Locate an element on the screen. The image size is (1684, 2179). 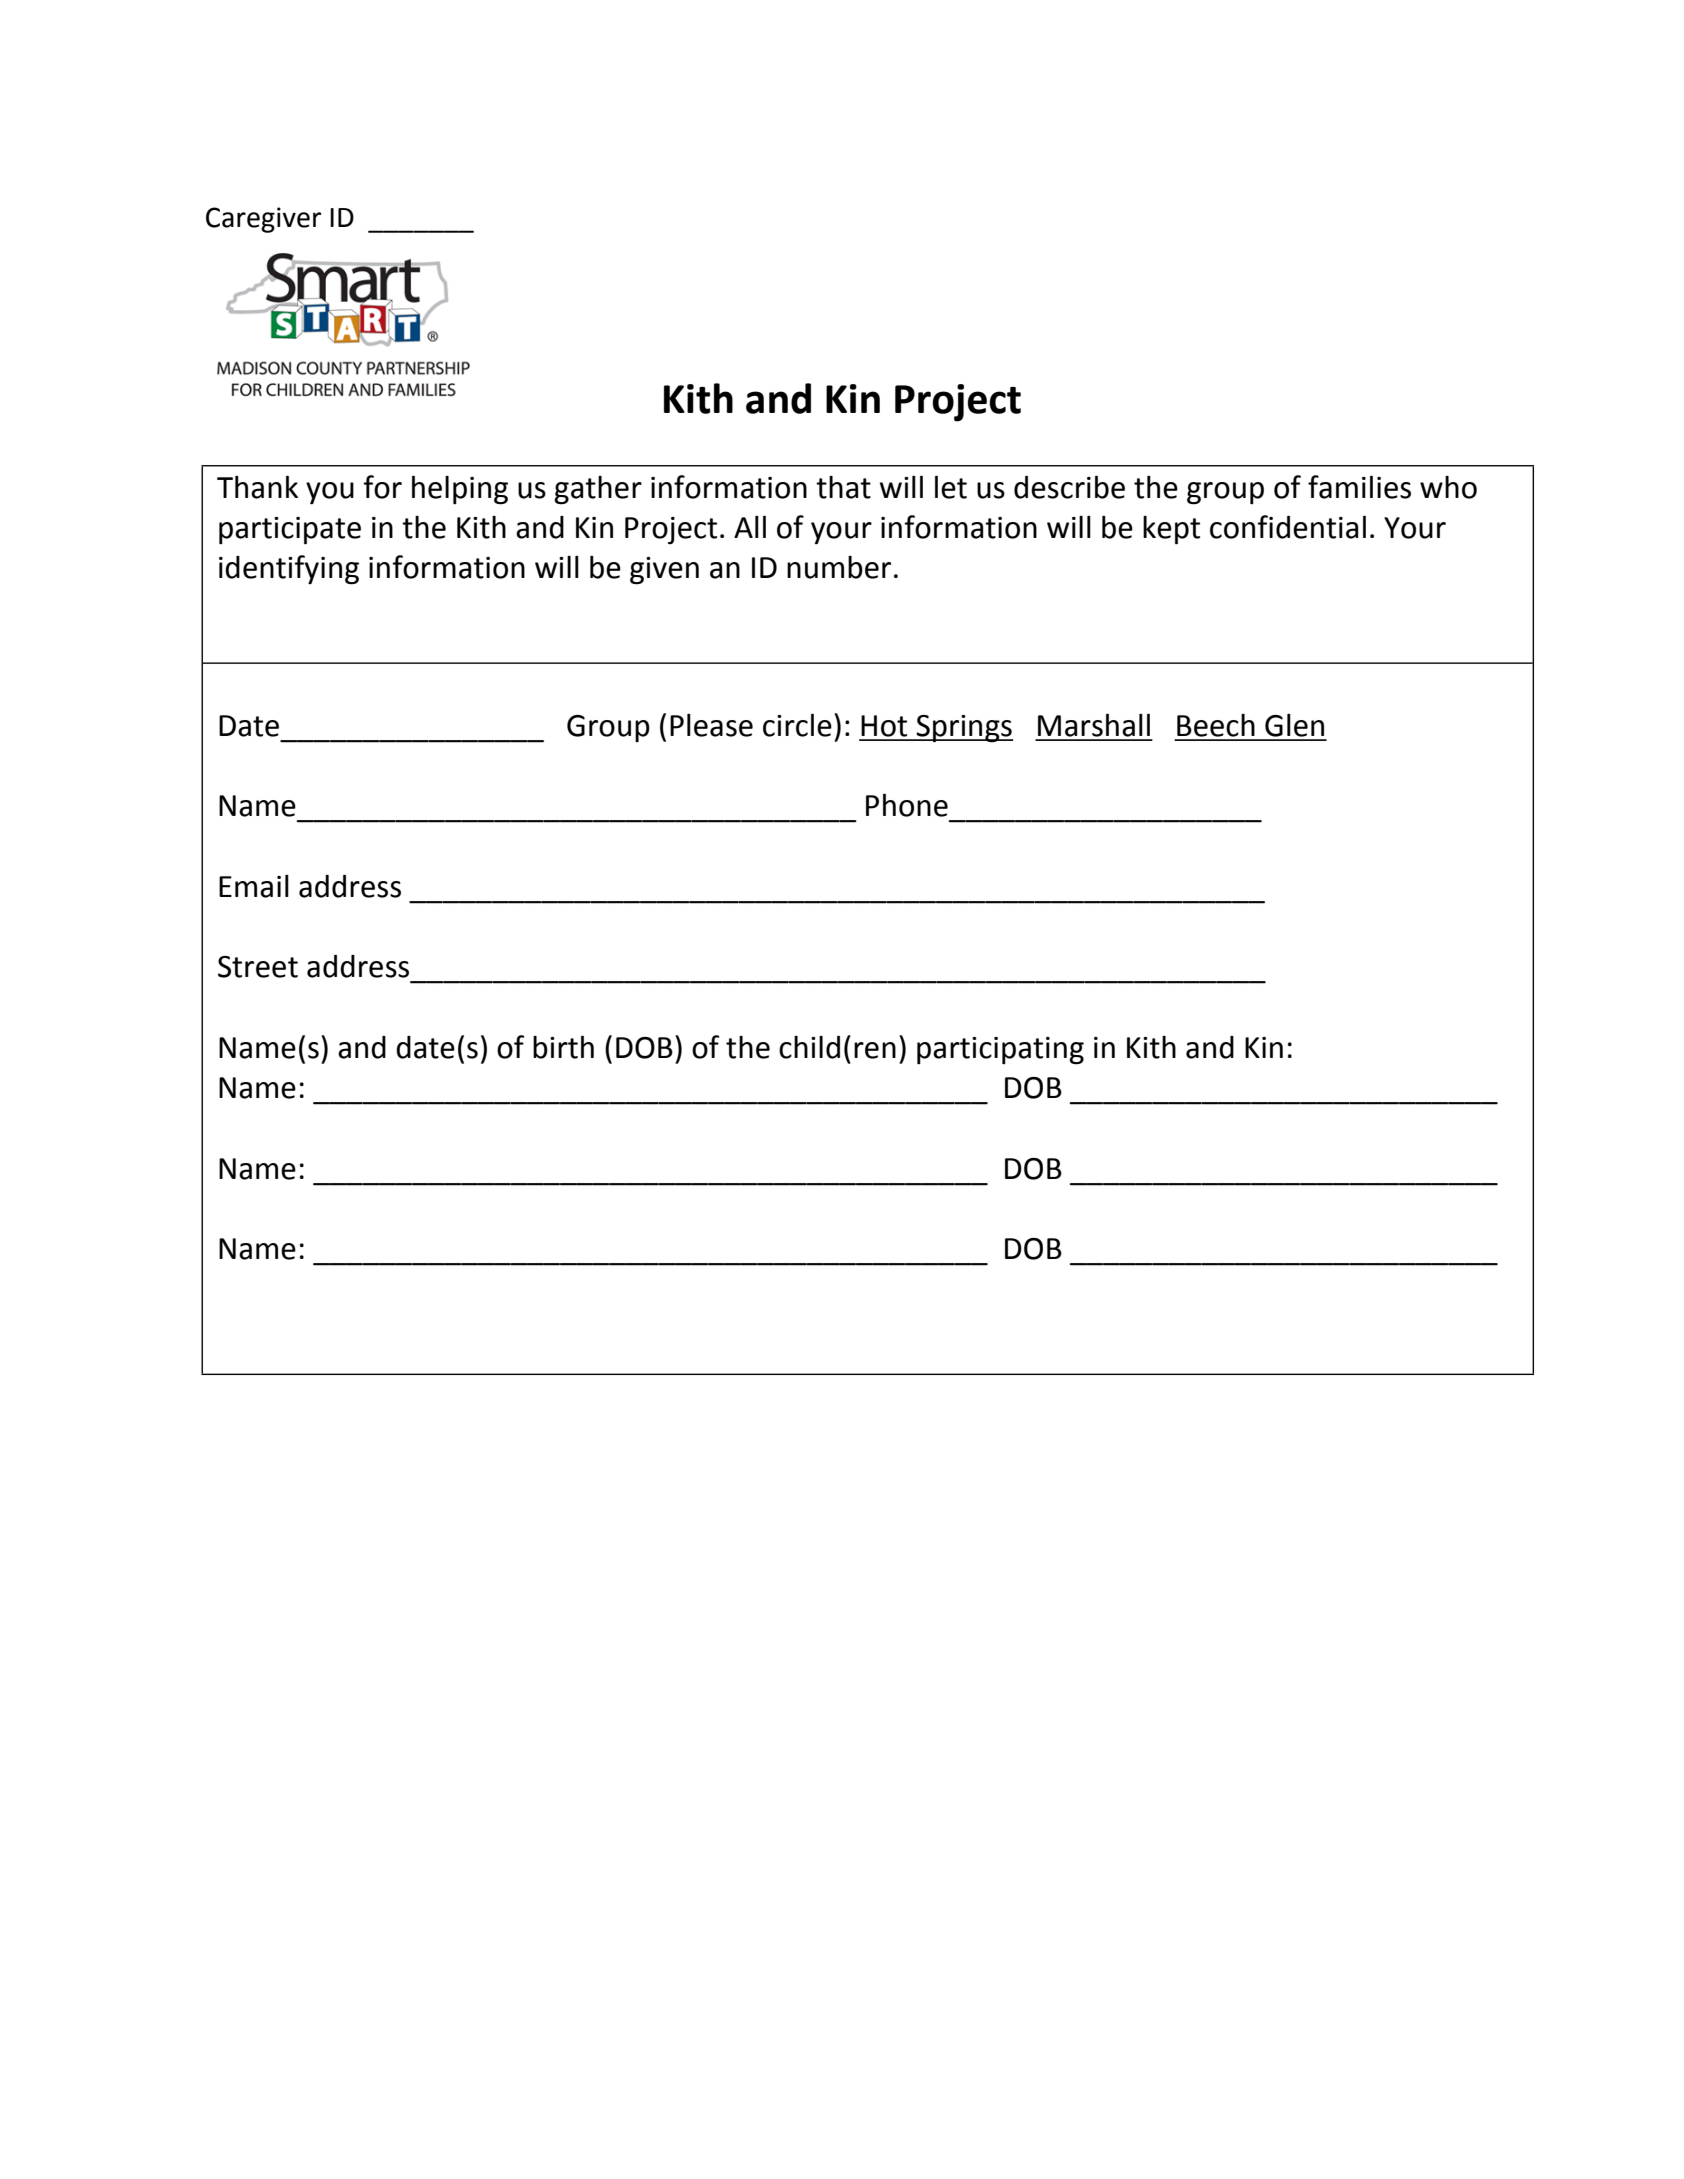
Caregiver is located at coordinates (263, 220).
